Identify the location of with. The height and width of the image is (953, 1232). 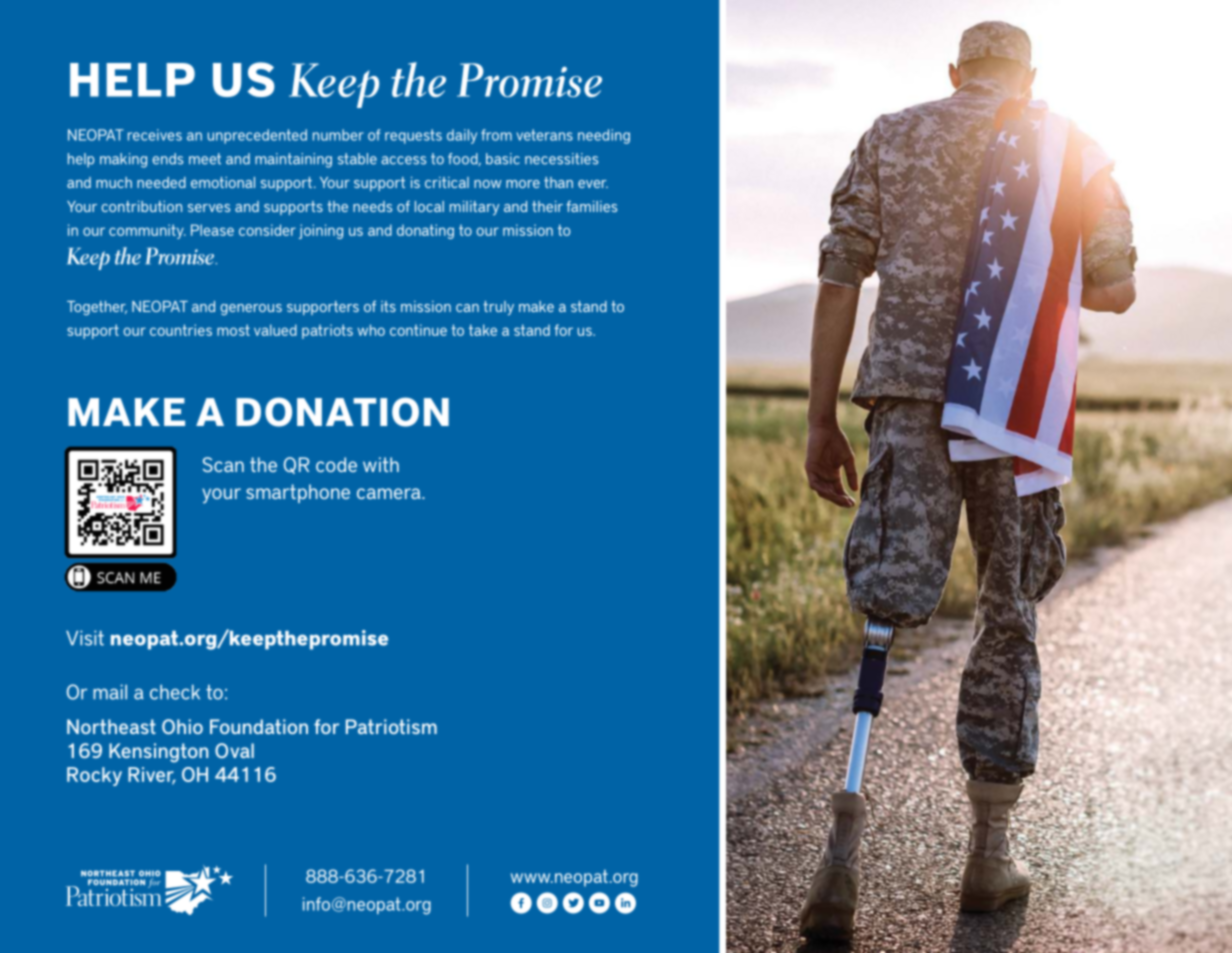
(381, 464).
